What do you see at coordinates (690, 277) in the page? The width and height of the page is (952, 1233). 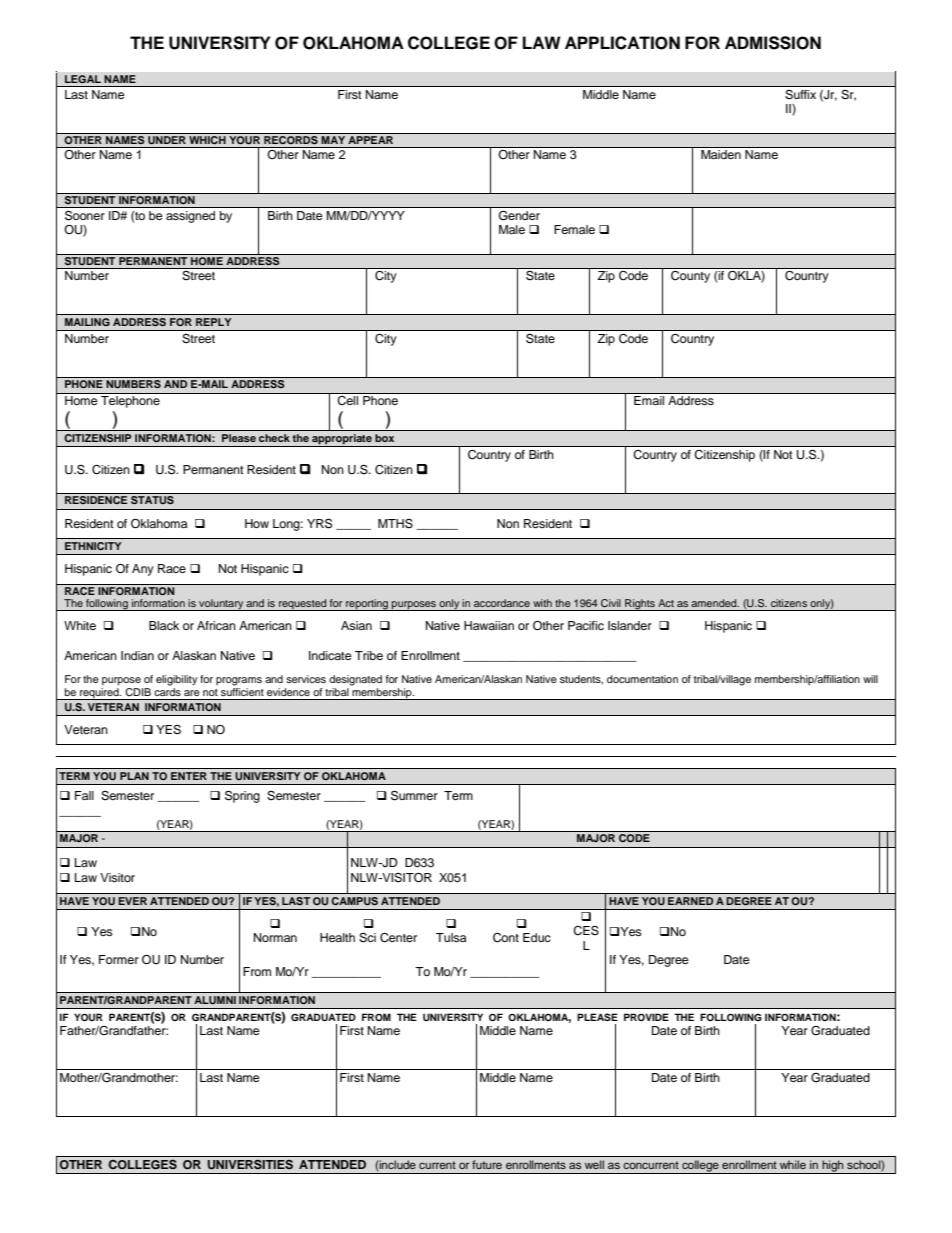 I see `County` at bounding box center [690, 277].
